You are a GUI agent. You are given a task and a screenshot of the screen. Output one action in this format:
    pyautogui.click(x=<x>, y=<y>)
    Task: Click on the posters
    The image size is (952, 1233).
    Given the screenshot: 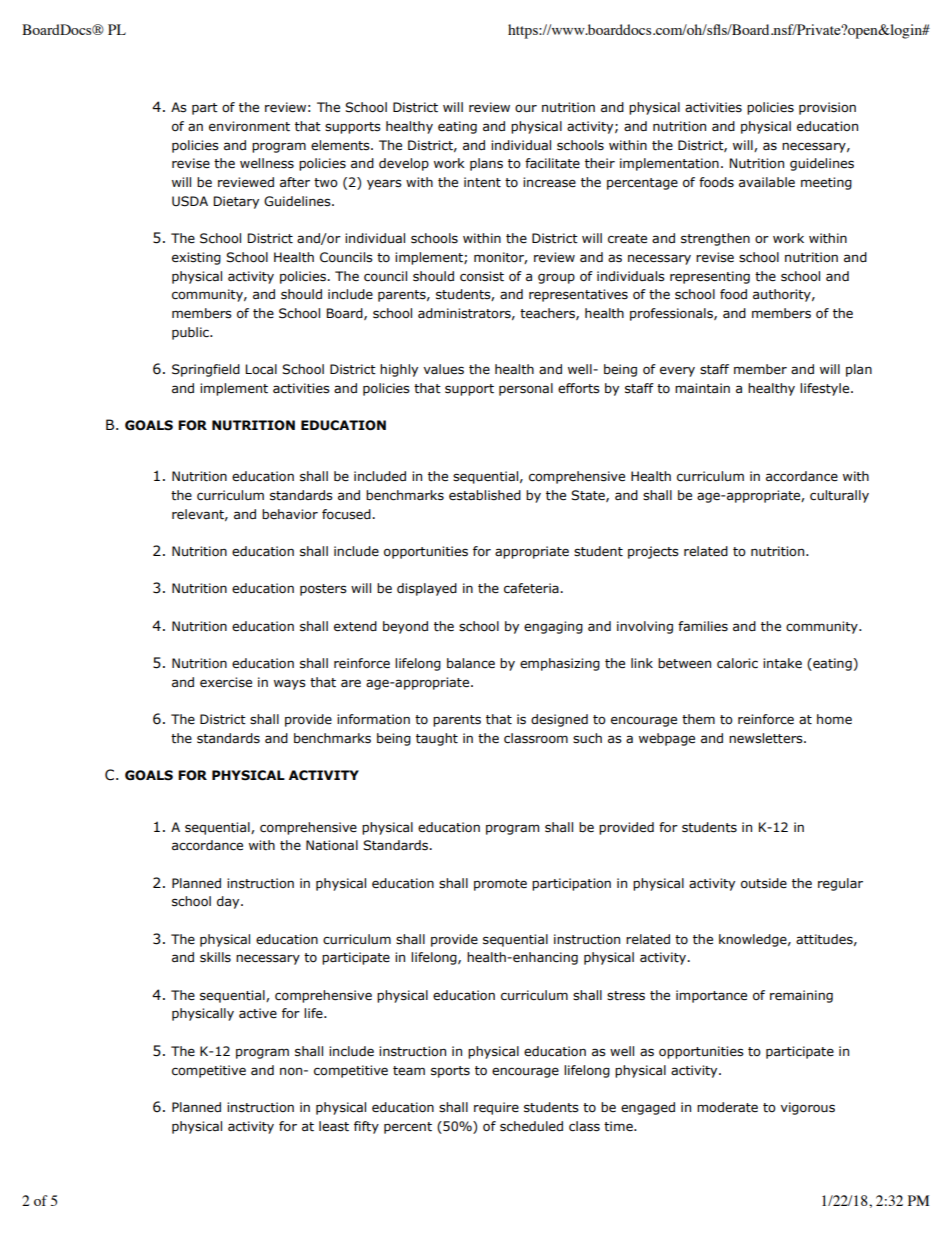 What is the action you would take?
    pyautogui.click(x=323, y=590)
